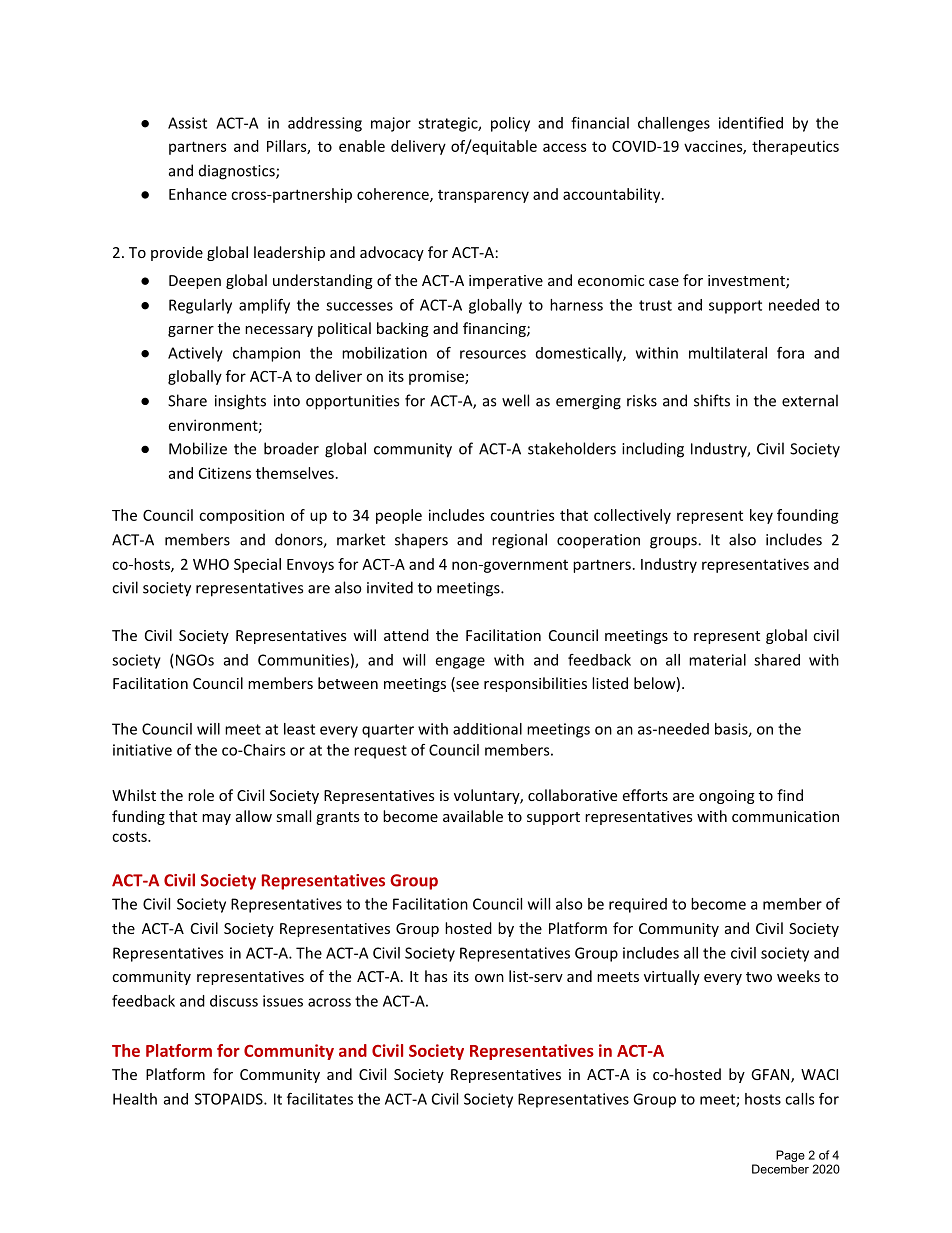 The image size is (952, 1233). What do you see at coordinates (751, 123) in the screenshot?
I see `identified` at bounding box center [751, 123].
